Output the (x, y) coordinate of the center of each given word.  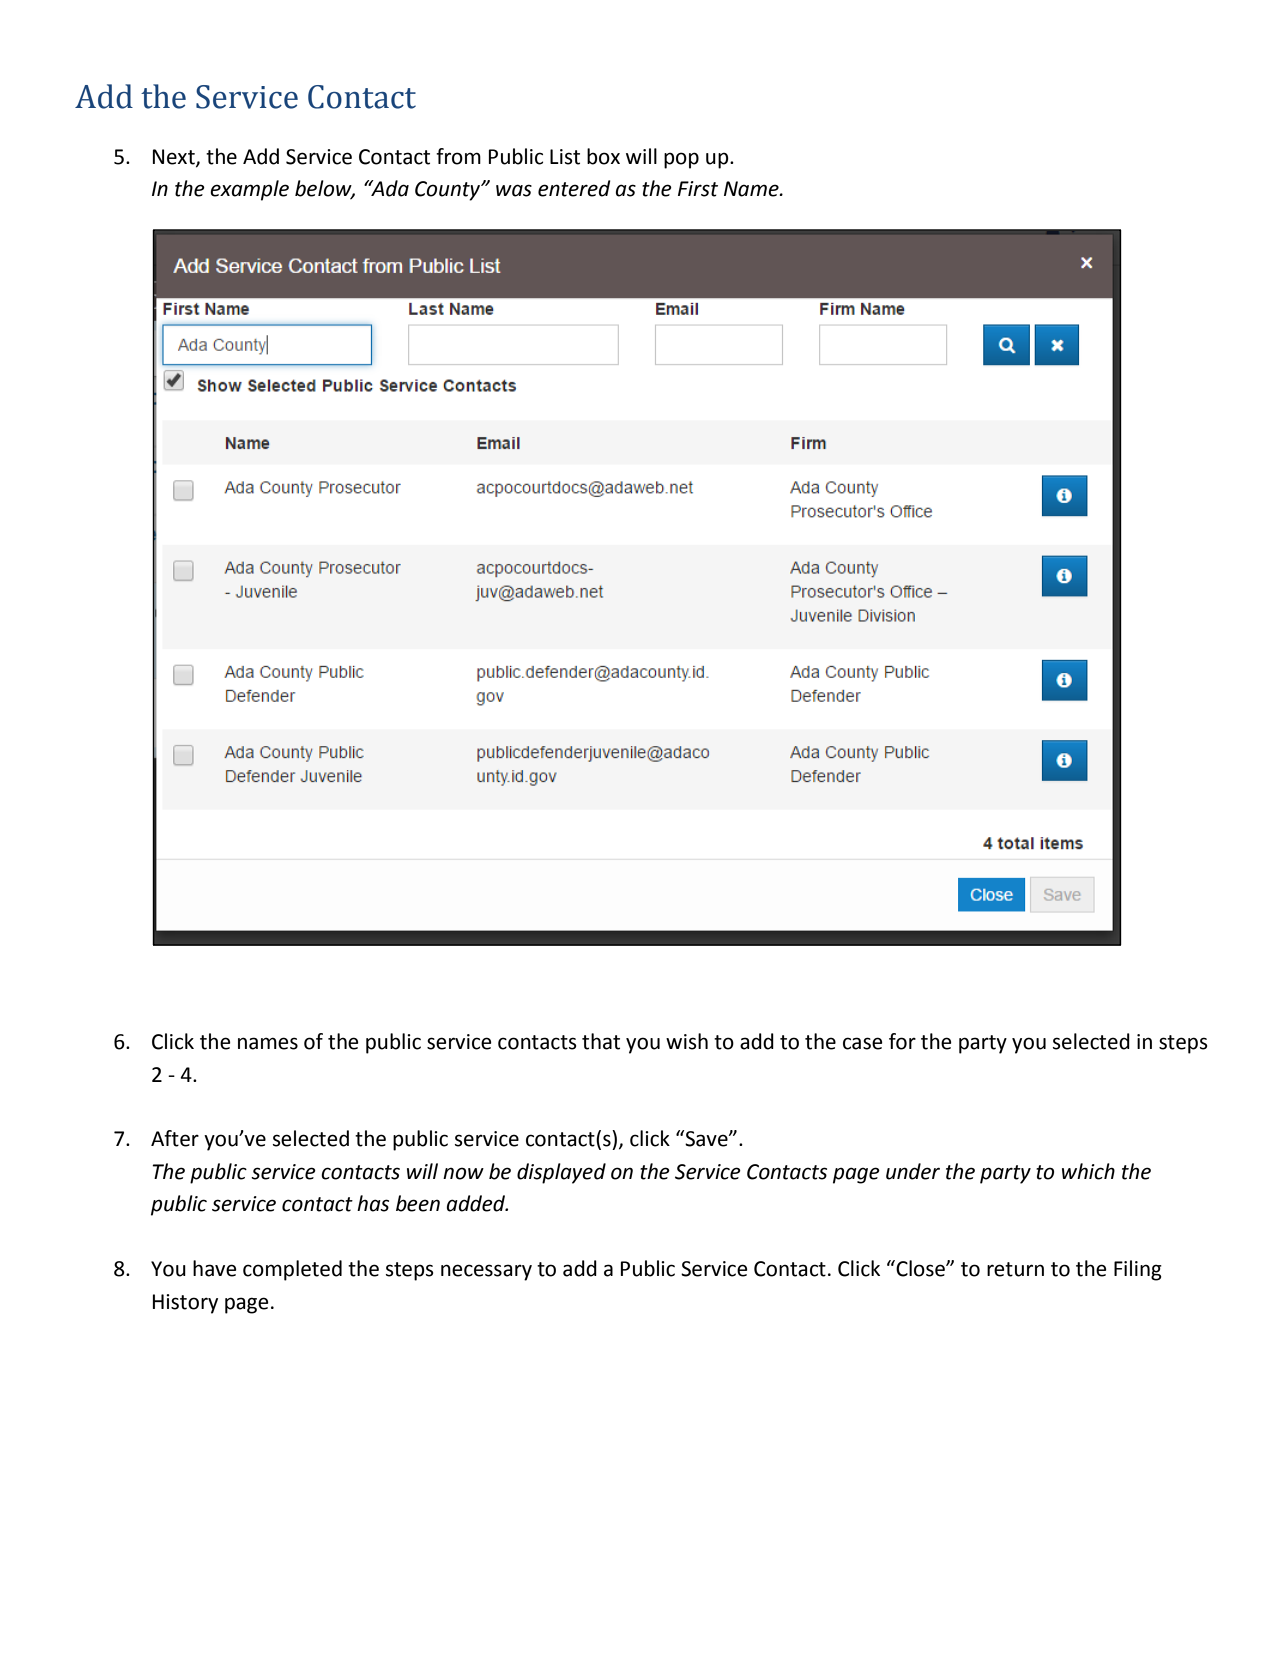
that (601, 1041)
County (449, 191)
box (603, 156)
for (902, 1041)
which (1088, 1171)
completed (292, 1270)
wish (687, 1041)
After (175, 1138)
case (863, 1043)
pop (681, 160)
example (249, 190)
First (698, 189)
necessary (486, 1272)
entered (574, 188)
